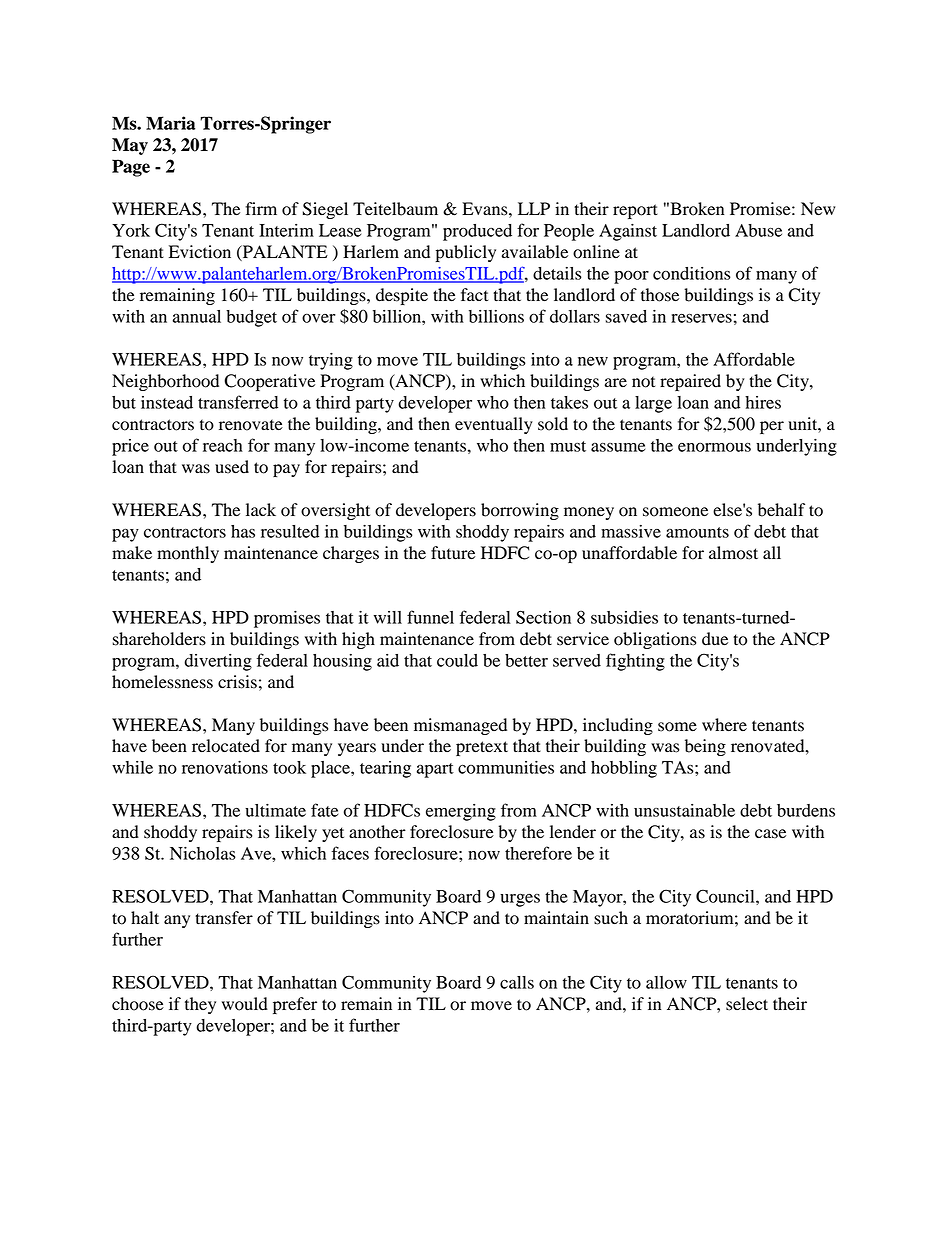  Describe the element at coordinates (705, 747) in the page. I see `being` at that location.
